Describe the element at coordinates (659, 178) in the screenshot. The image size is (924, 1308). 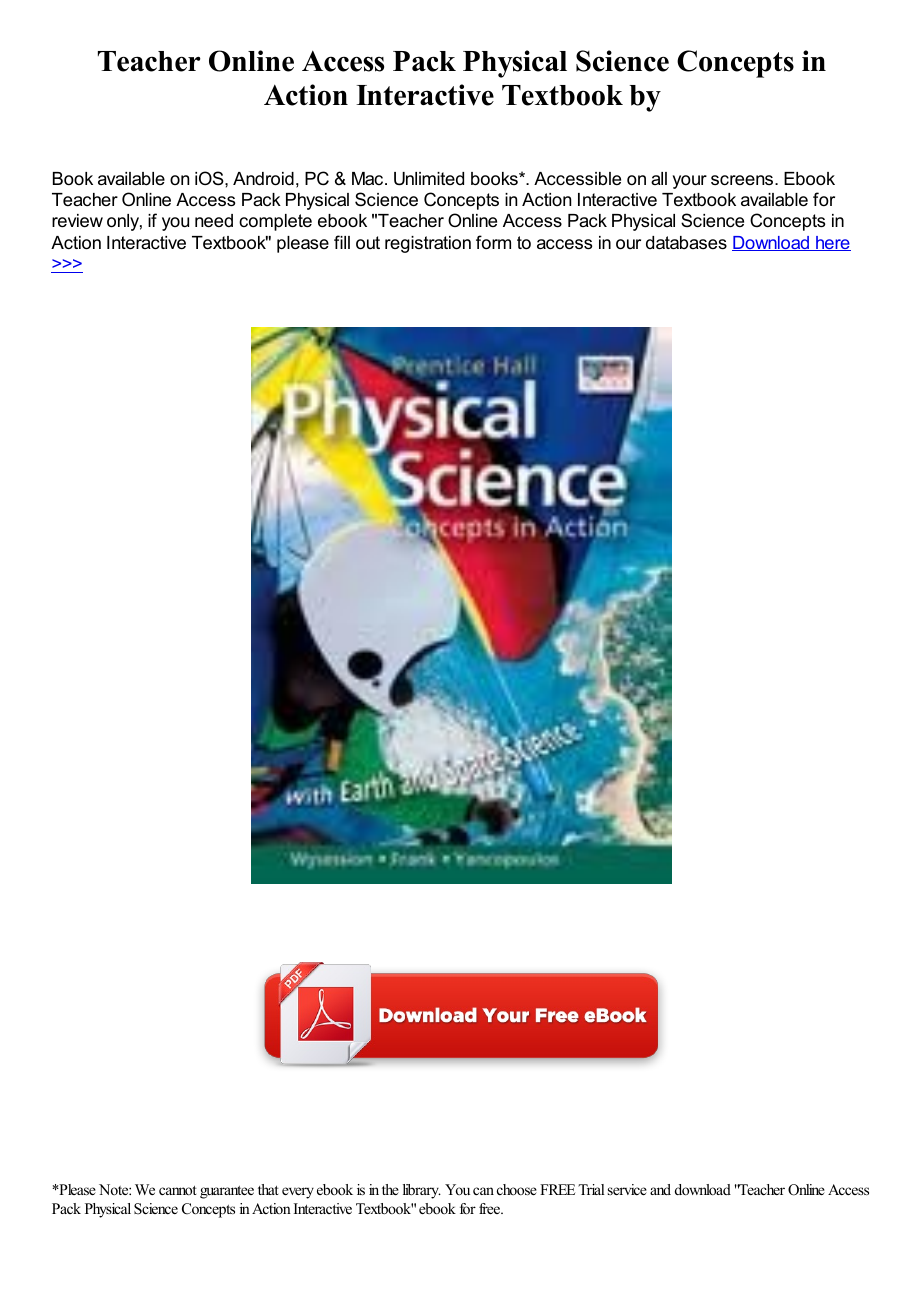
I see `all` at that location.
